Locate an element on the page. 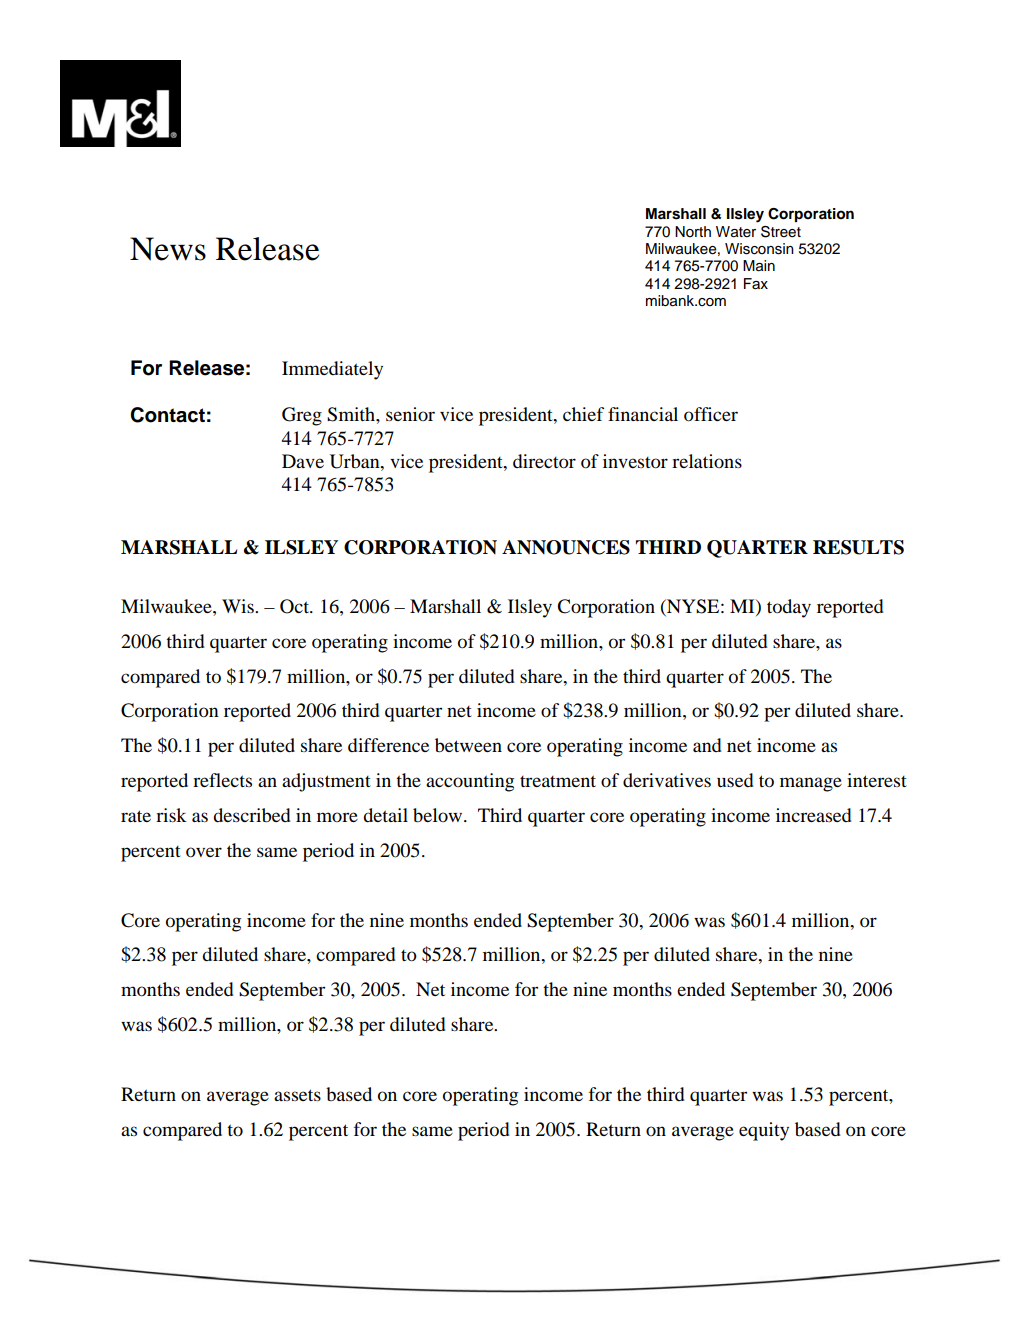  increased is located at coordinates (814, 815).
